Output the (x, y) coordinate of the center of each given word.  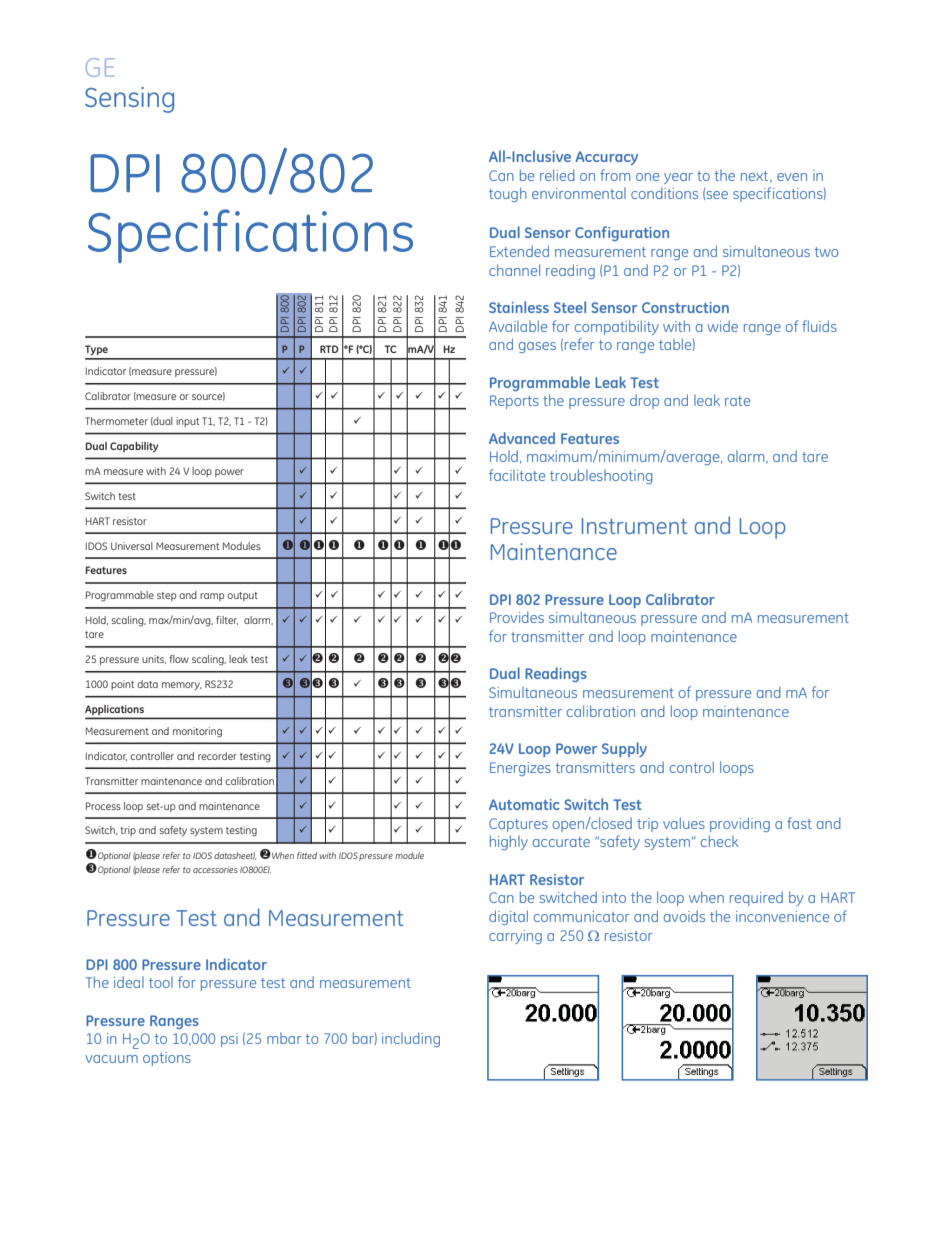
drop (644, 401)
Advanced (522, 438)
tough (508, 194)
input (187, 422)
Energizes (520, 769)
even (792, 177)
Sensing (129, 100)
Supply (624, 749)
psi (229, 1040)
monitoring (197, 732)
